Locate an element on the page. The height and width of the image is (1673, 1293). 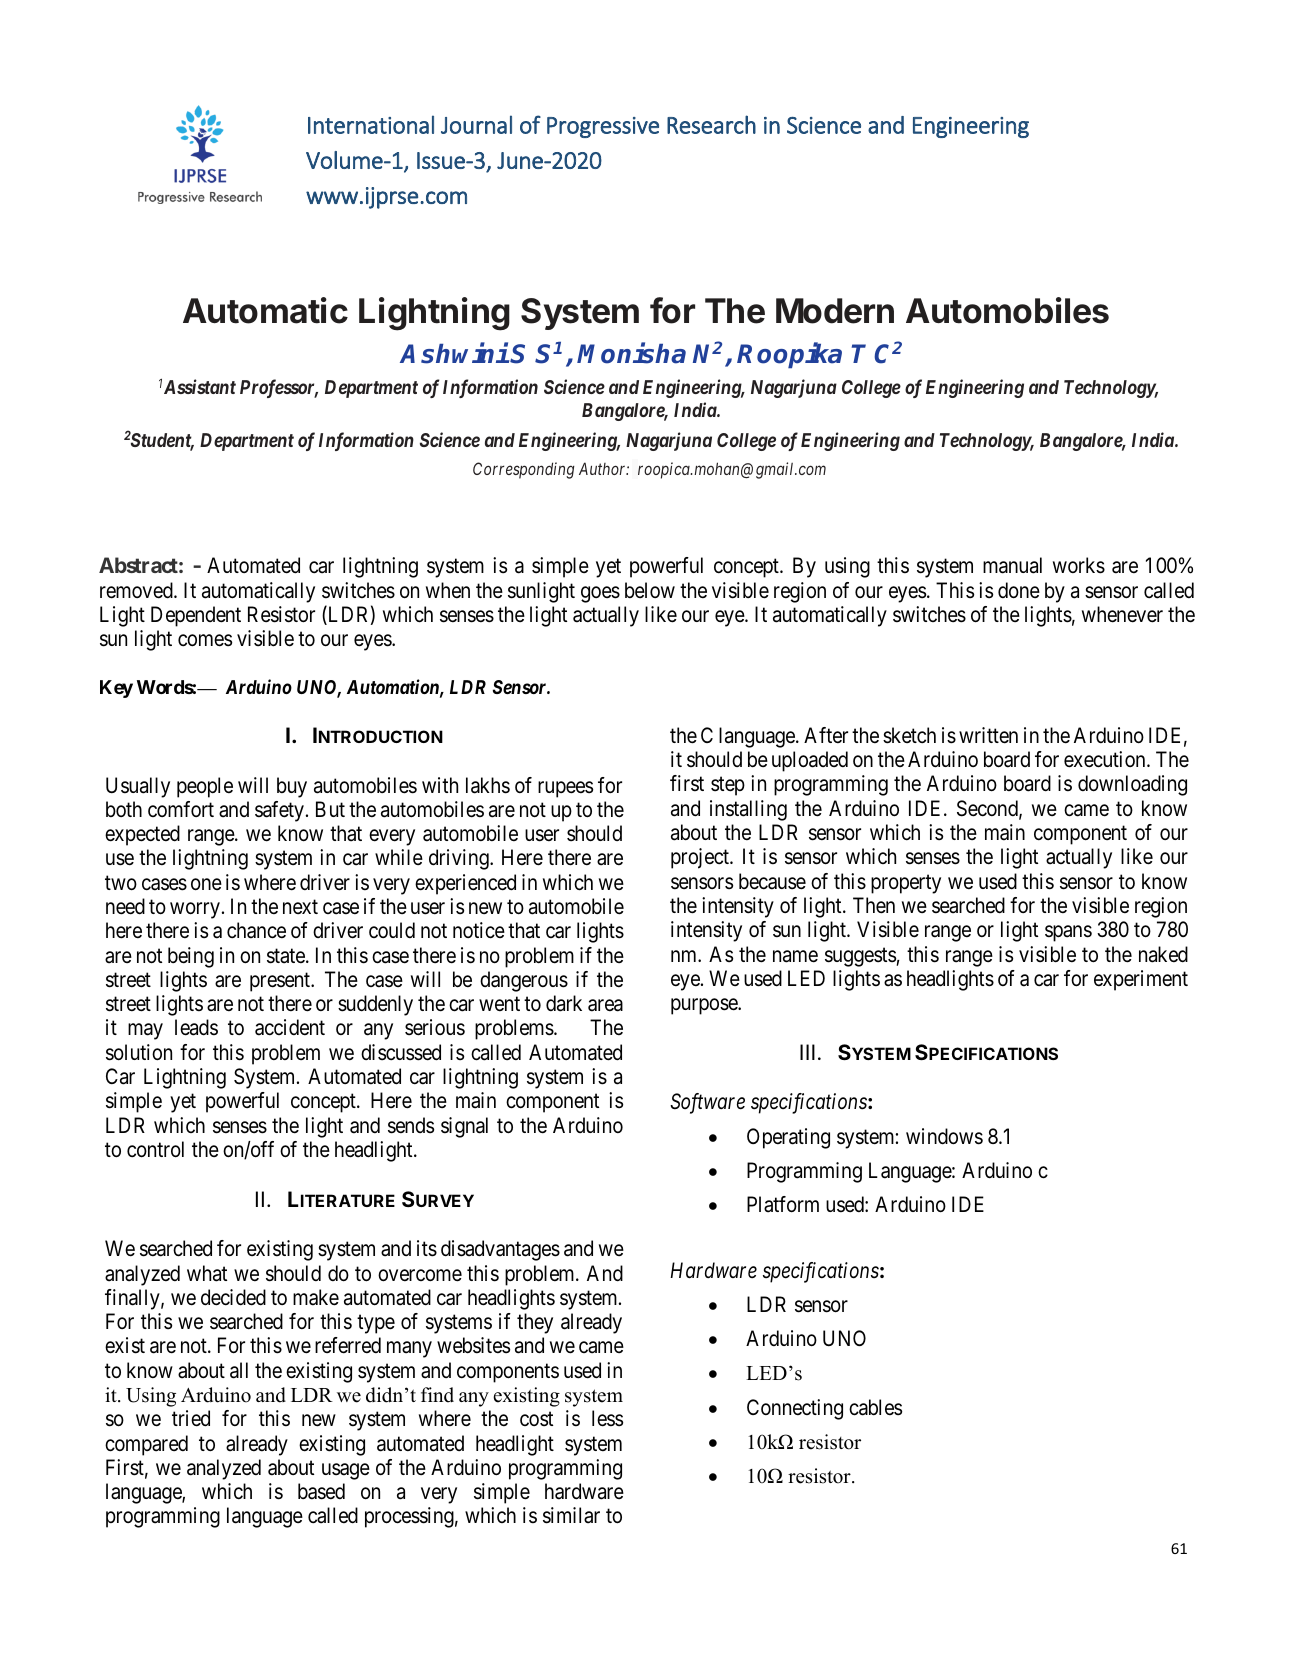
Progressive is located at coordinates (603, 127).
